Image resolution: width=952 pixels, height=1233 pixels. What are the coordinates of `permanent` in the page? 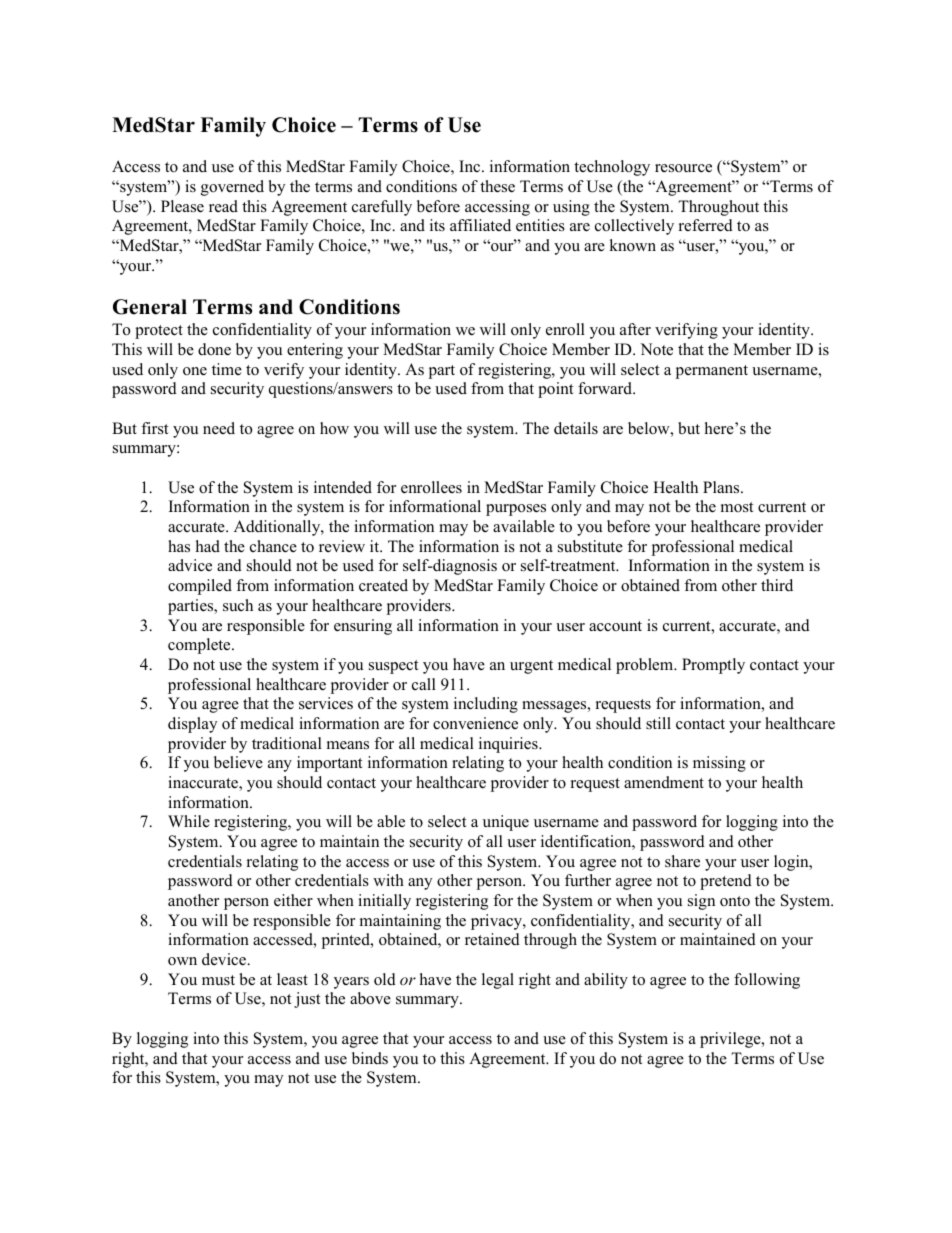 It's located at (711, 372).
